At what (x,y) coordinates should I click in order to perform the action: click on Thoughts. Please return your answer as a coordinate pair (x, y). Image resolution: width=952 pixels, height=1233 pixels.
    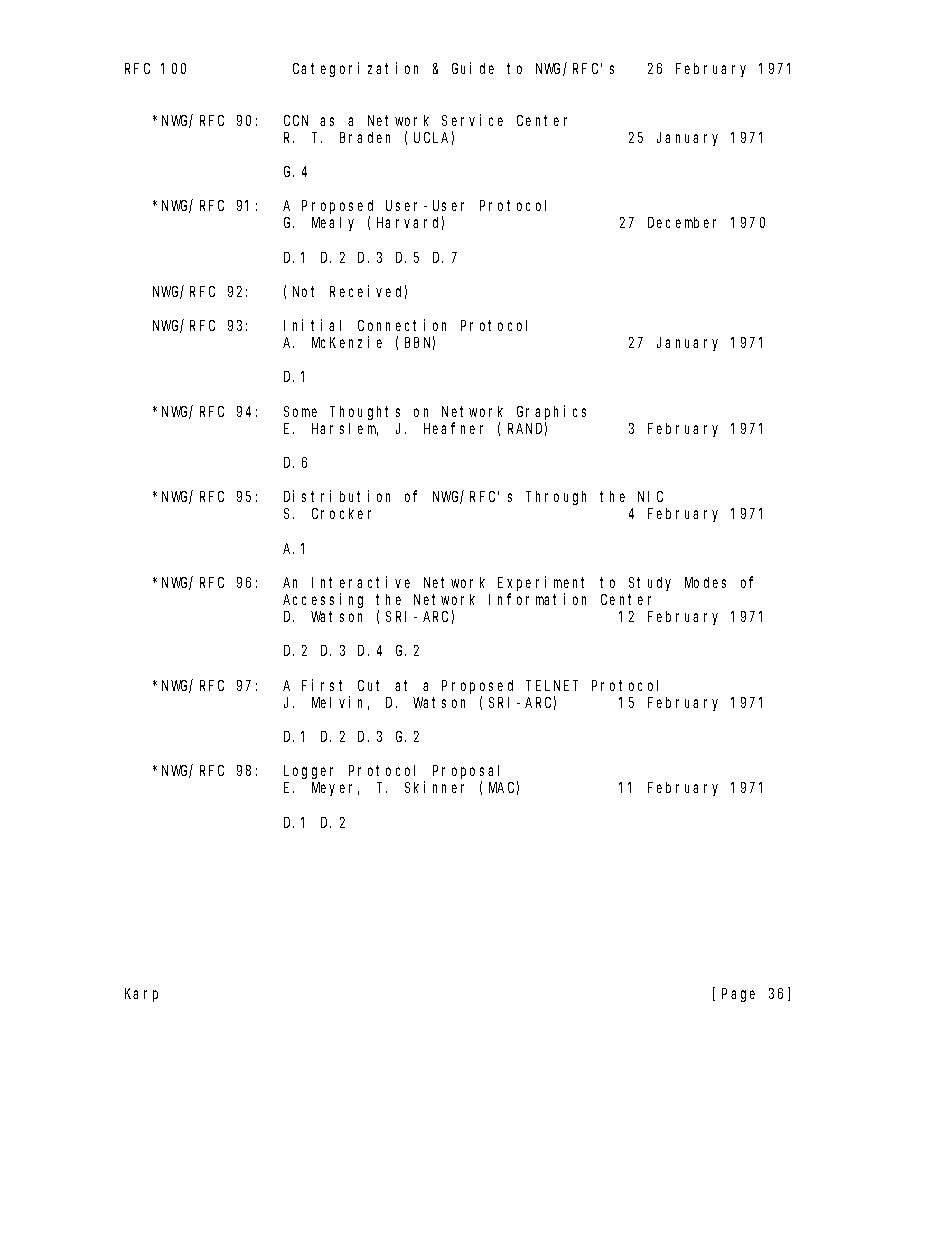
    Looking at the image, I should click on (365, 413).
